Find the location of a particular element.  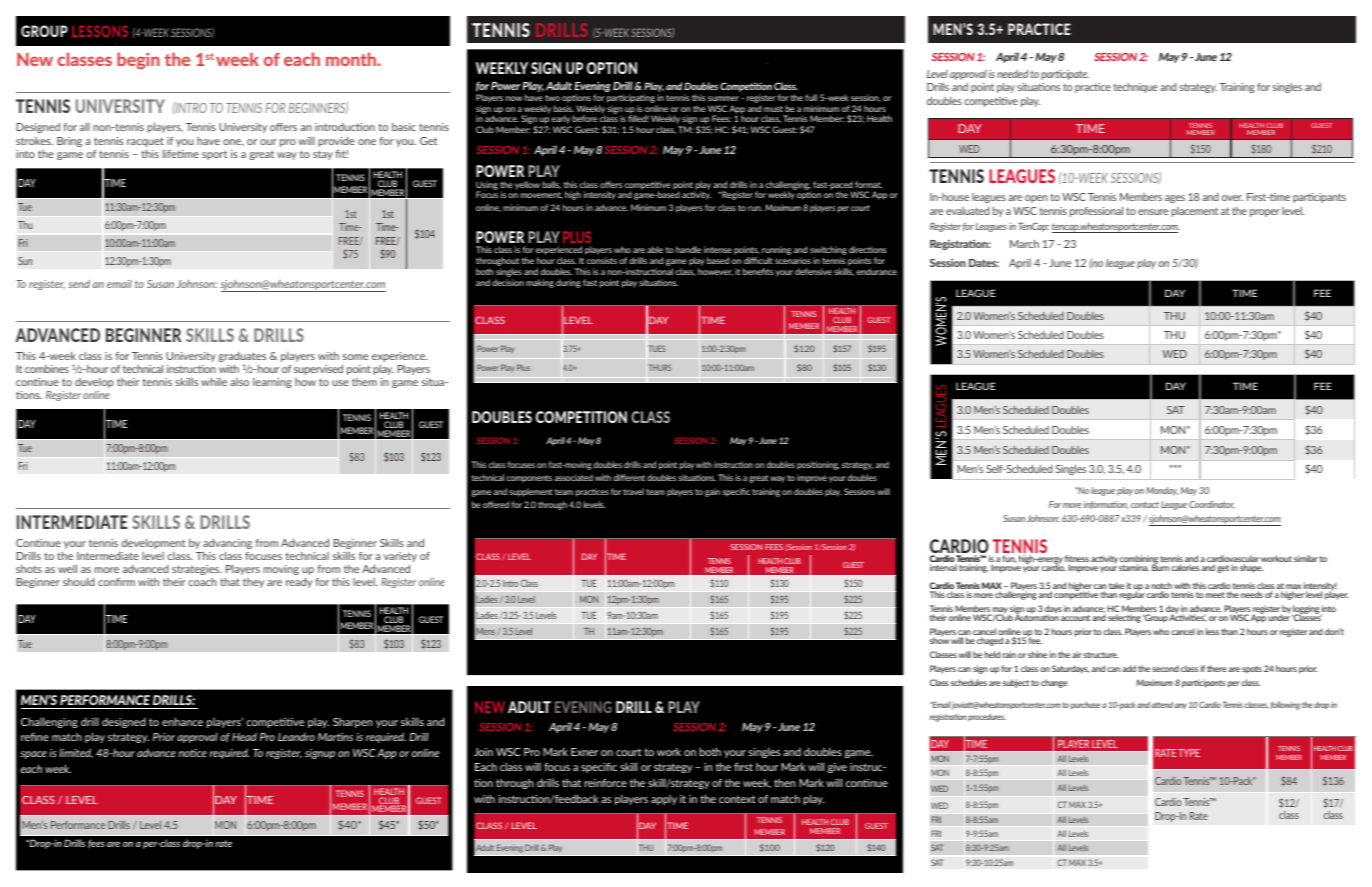

technique is located at coordinates (1135, 88).
